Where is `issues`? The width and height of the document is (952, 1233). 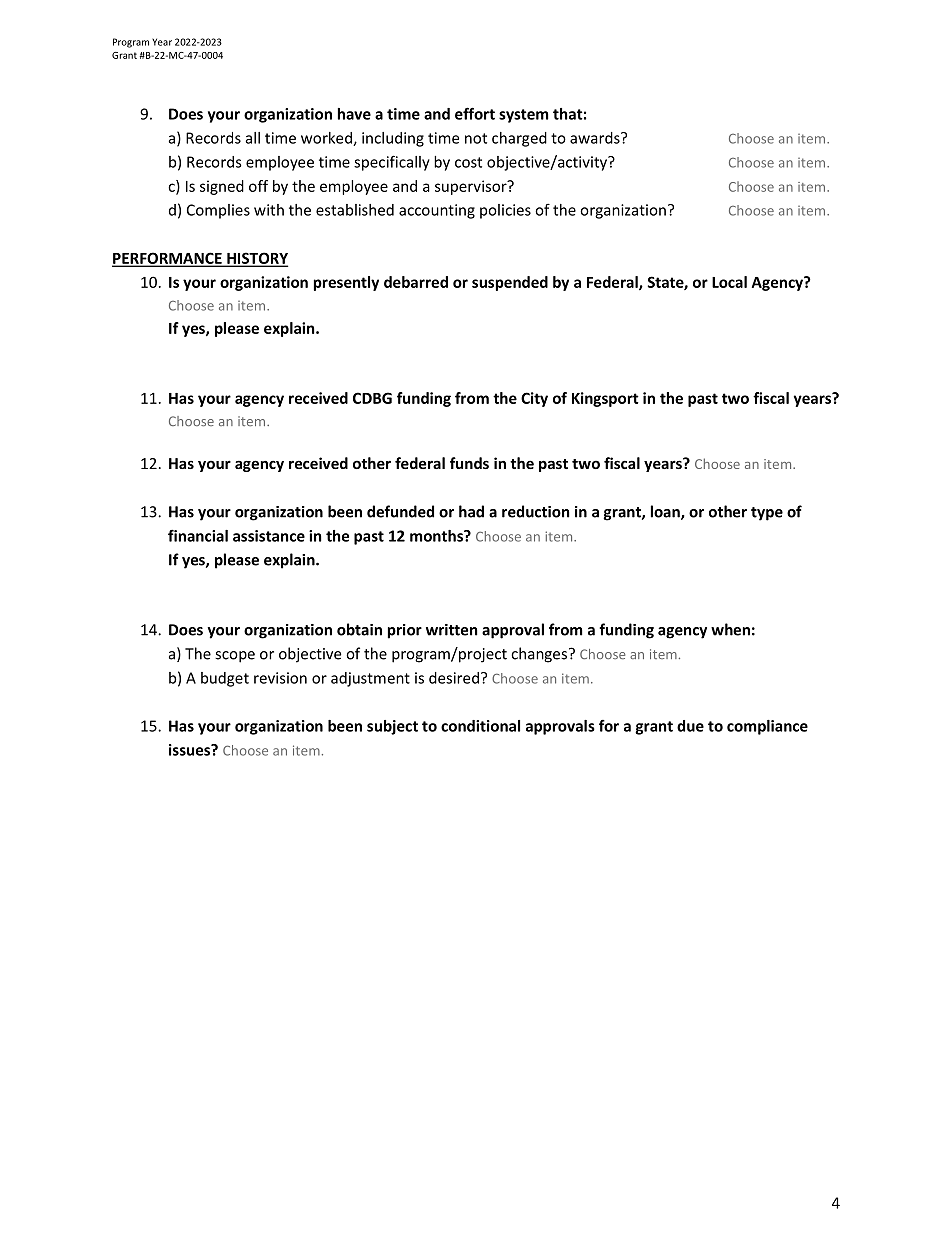 issues is located at coordinates (191, 750).
